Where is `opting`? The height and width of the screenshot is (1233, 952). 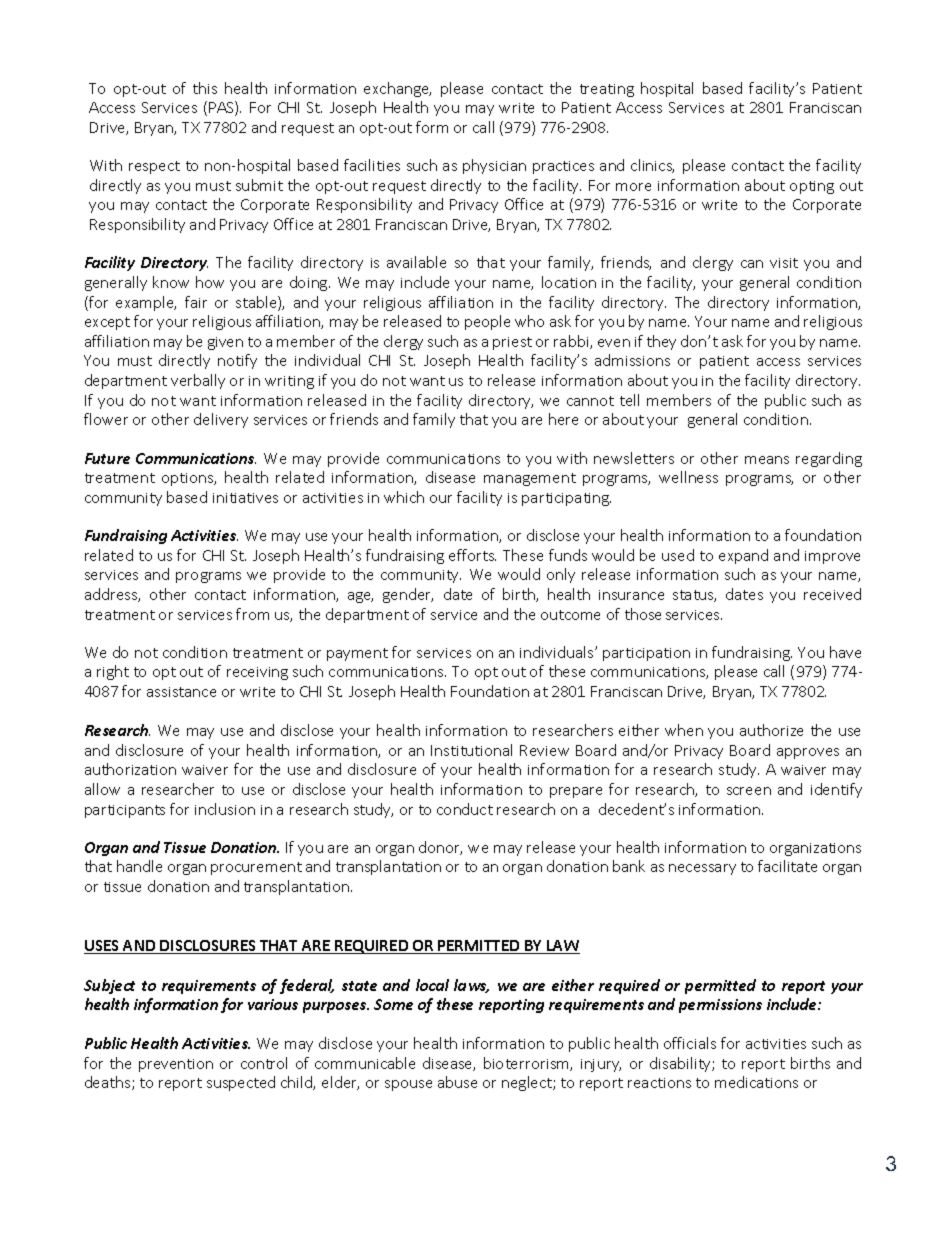 opting is located at coordinates (812, 187).
